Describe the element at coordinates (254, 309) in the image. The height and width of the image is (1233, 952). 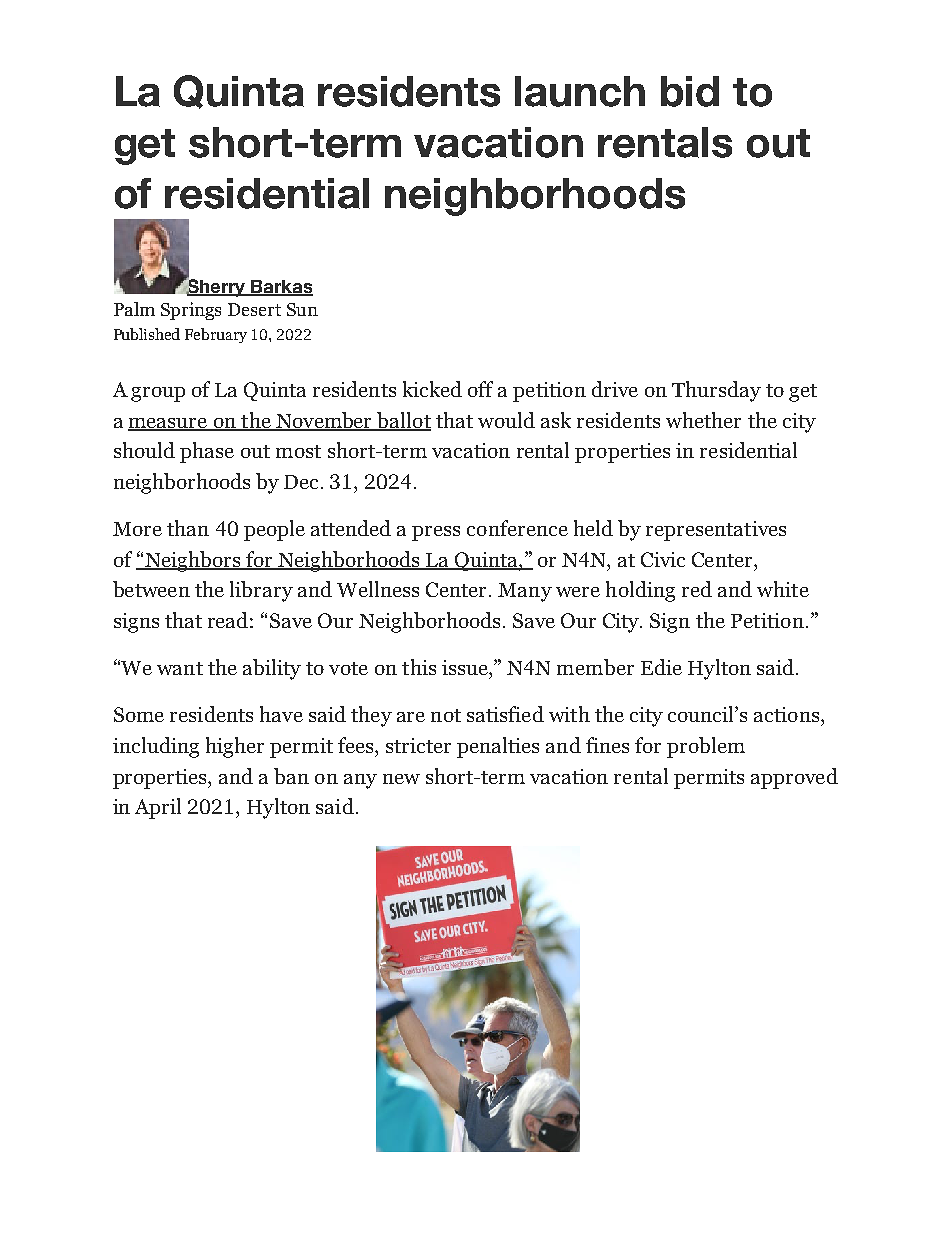
I see `Desert` at that location.
